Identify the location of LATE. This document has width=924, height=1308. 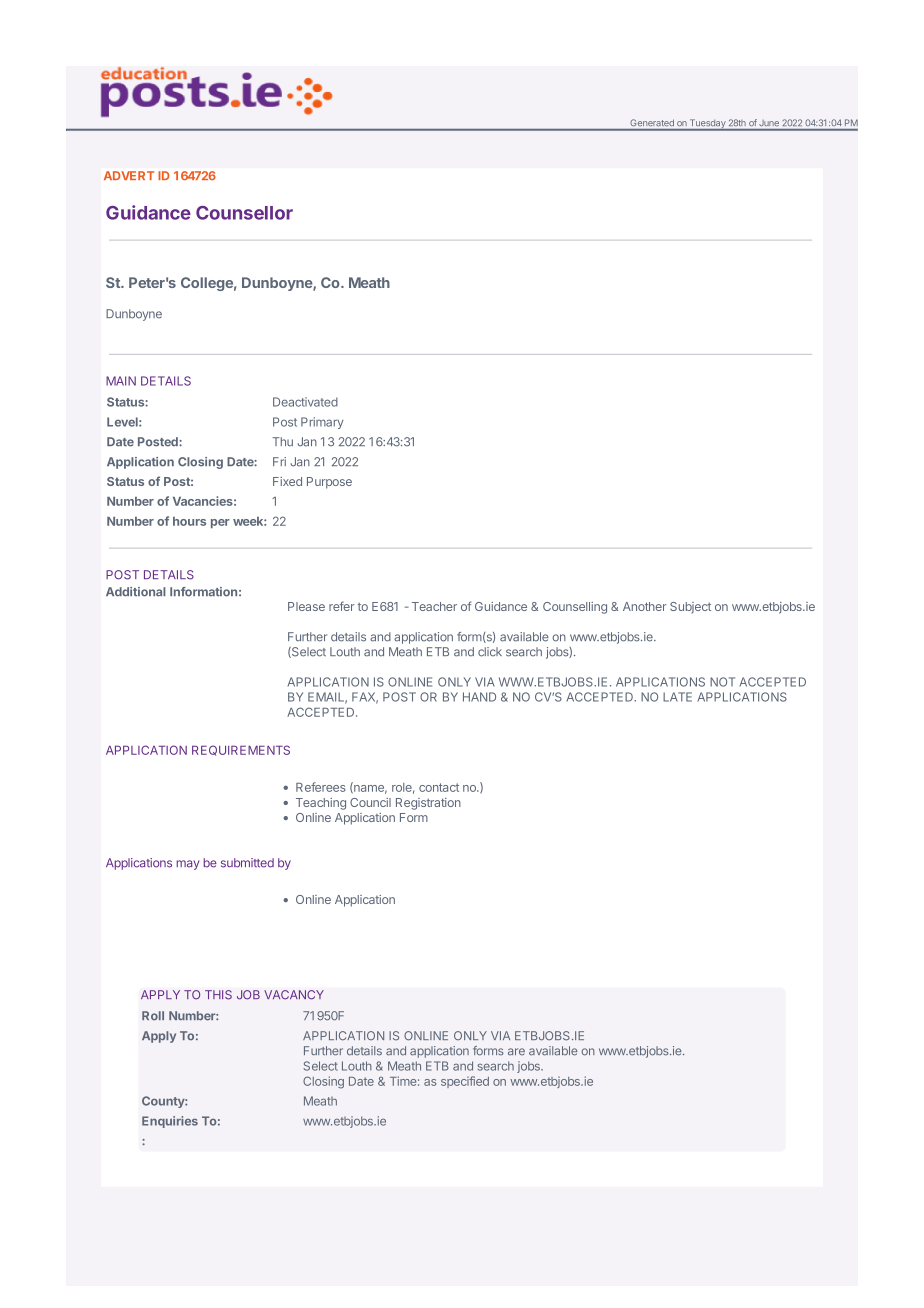
(677, 697).
